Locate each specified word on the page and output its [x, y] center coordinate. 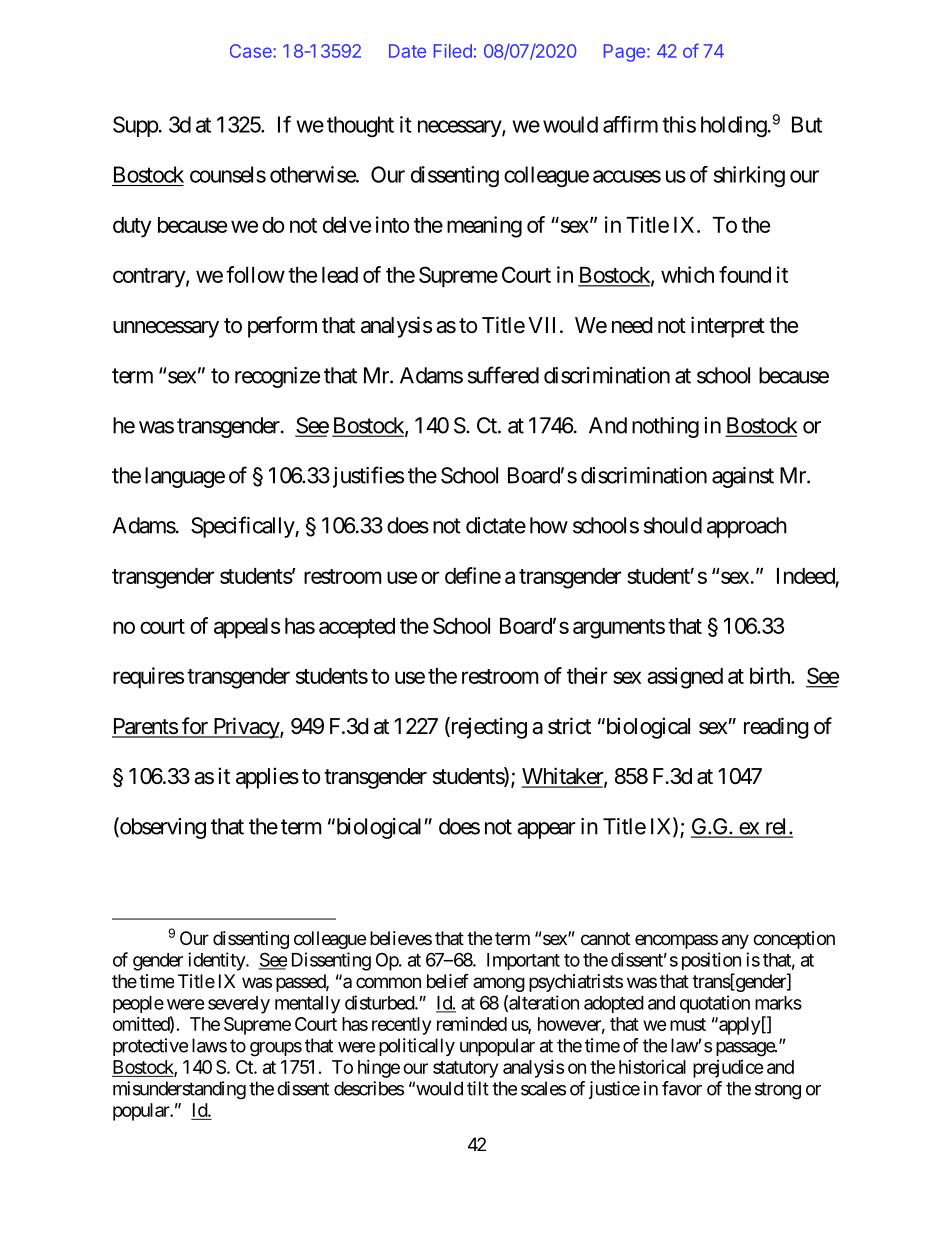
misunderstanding [179, 1090]
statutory [465, 1069]
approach [747, 527]
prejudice [728, 1069]
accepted [357, 628]
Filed [452, 51]
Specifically [243, 527]
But [807, 124]
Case [252, 51]
